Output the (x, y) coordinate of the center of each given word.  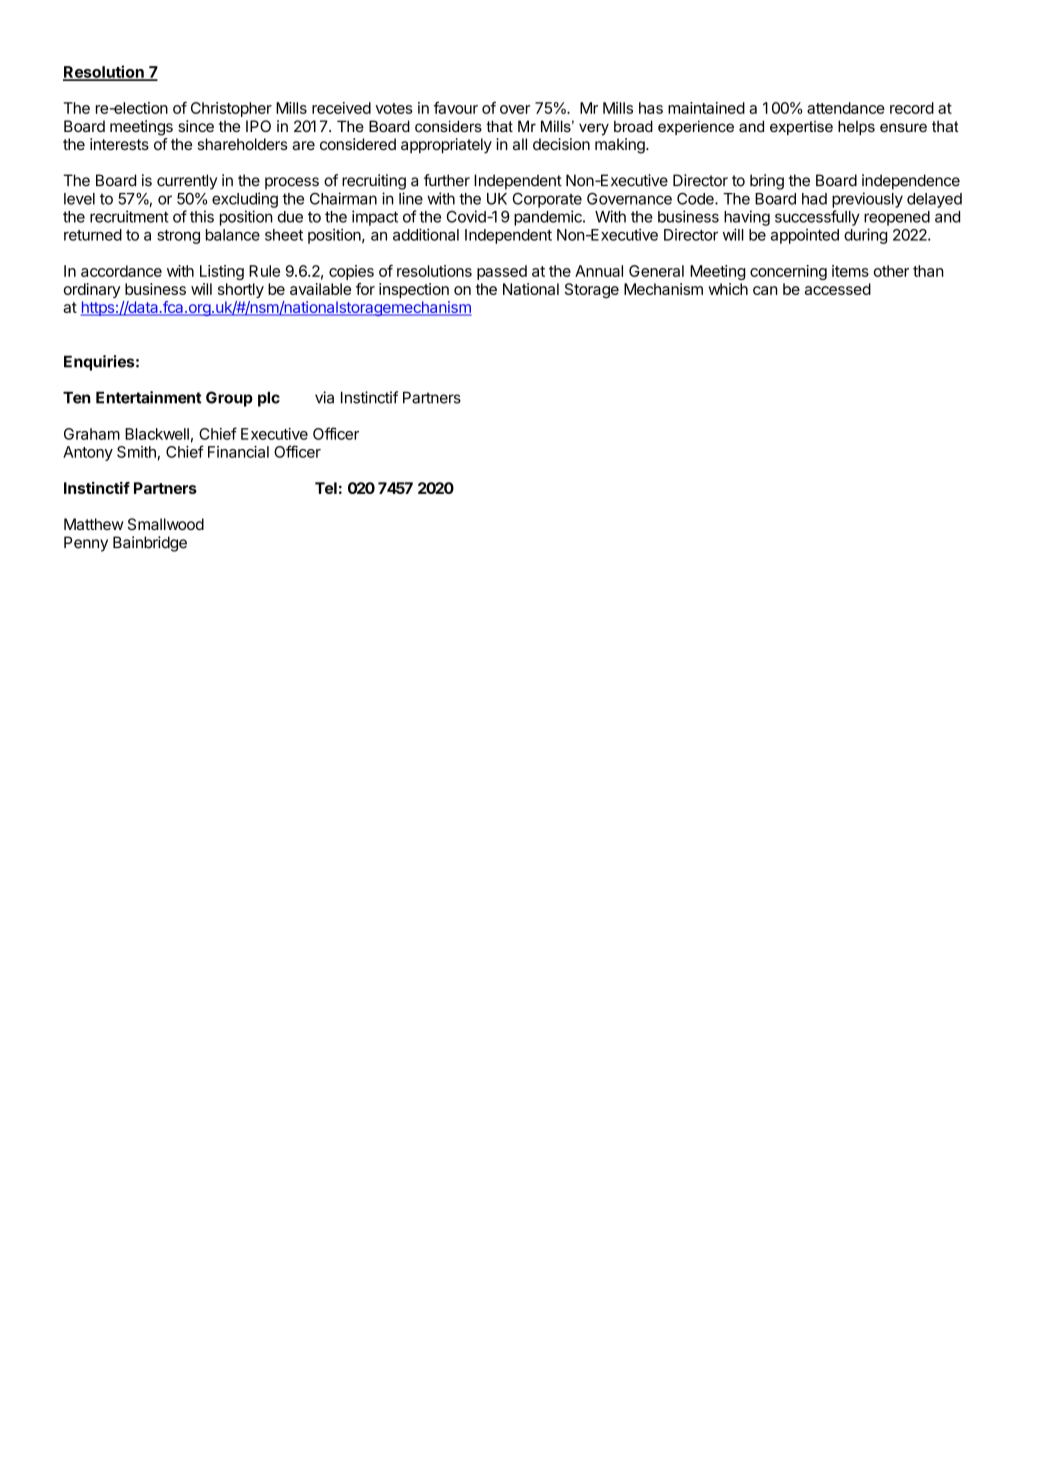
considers (448, 126)
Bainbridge (150, 544)
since (196, 126)
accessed (838, 289)
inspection (414, 290)
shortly (241, 290)
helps (856, 127)
